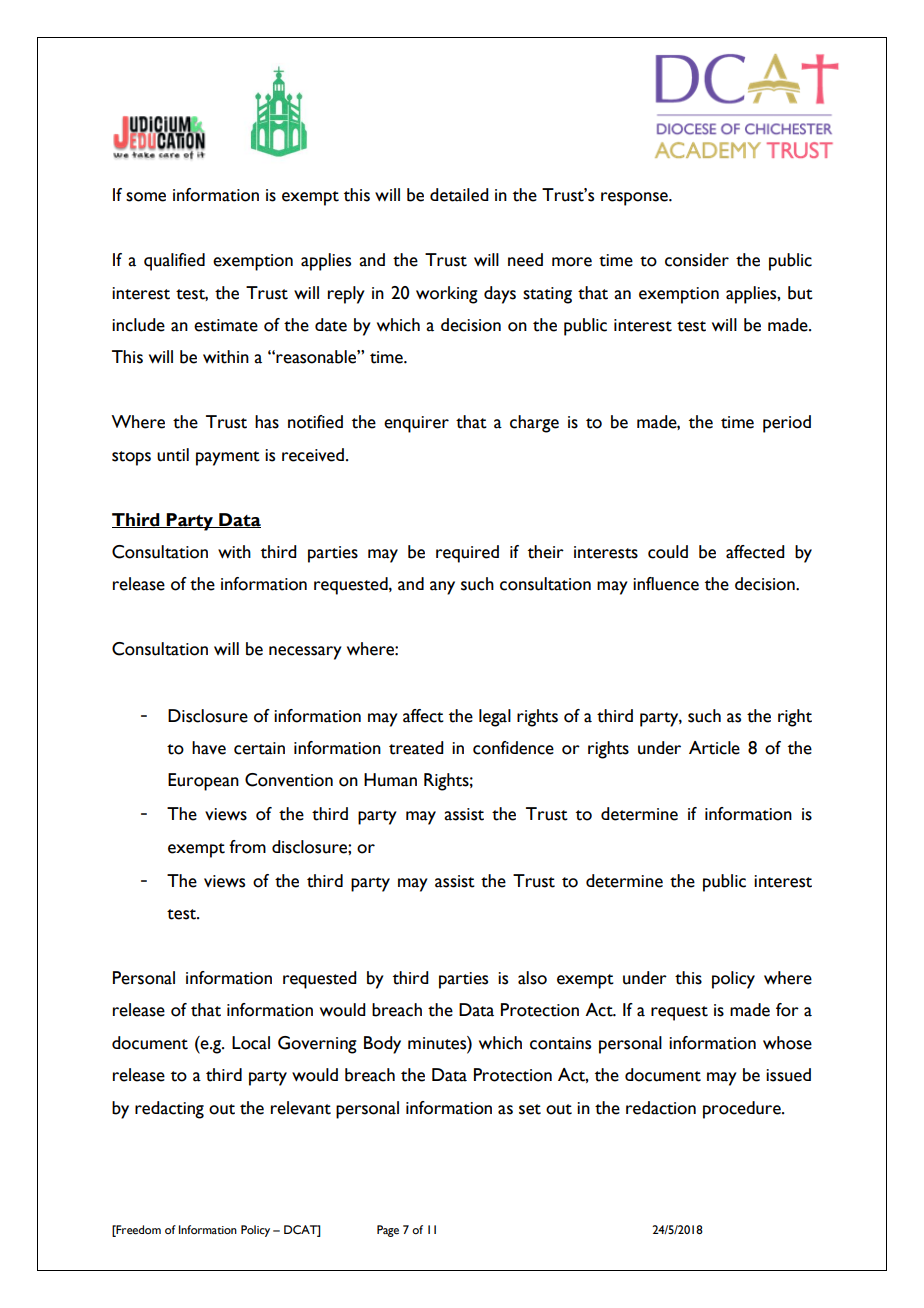  What do you see at coordinates (305, 653) in the screenshot?
I see `necessary` at bounding box center [305, 653].
